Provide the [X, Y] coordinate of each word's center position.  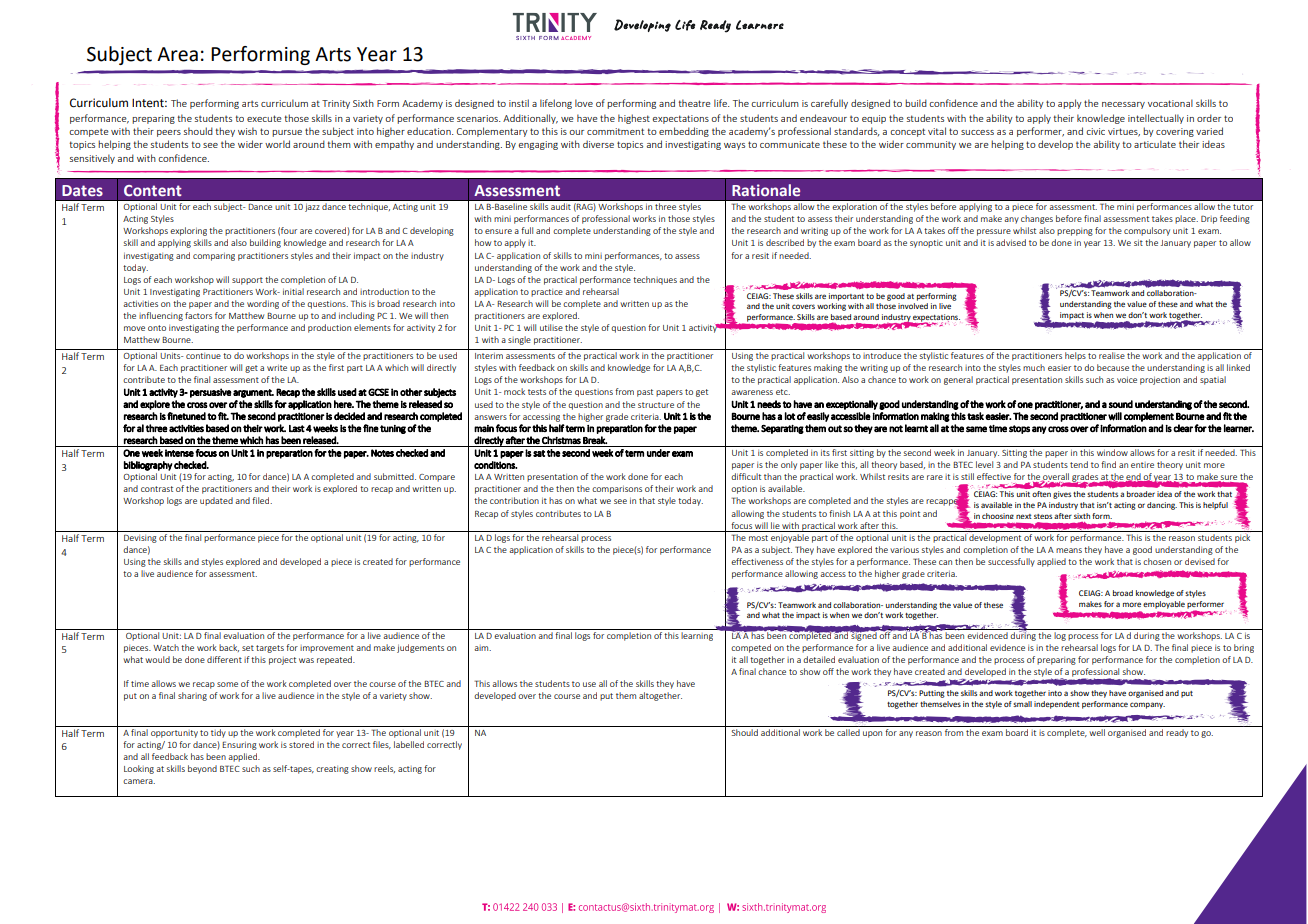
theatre [694, 103]
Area [177, 54]
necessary [1123, 105]
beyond [202, 769]
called [848, 732]
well [1097, 732]
